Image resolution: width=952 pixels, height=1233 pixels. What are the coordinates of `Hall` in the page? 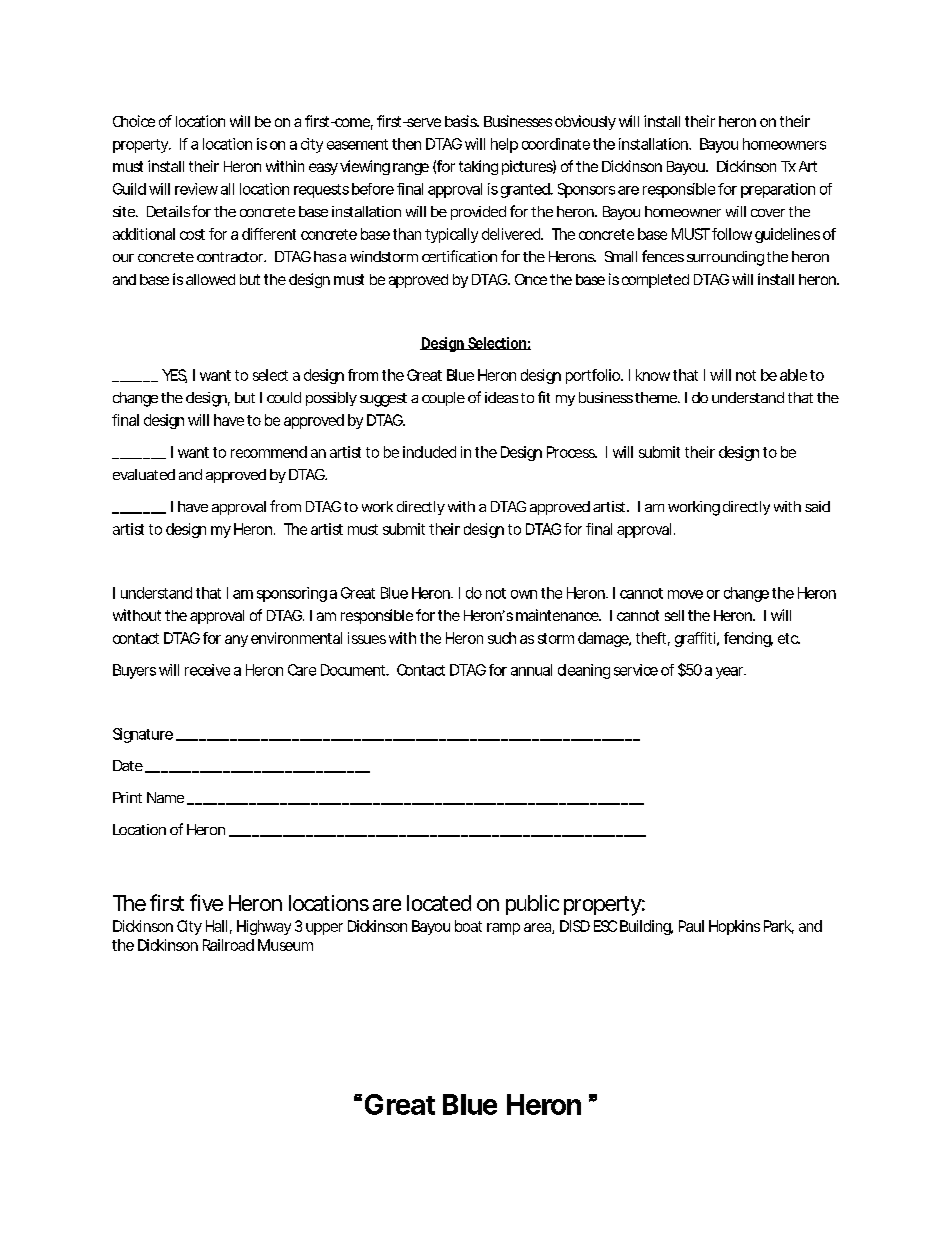 It's located at (216, 926).
